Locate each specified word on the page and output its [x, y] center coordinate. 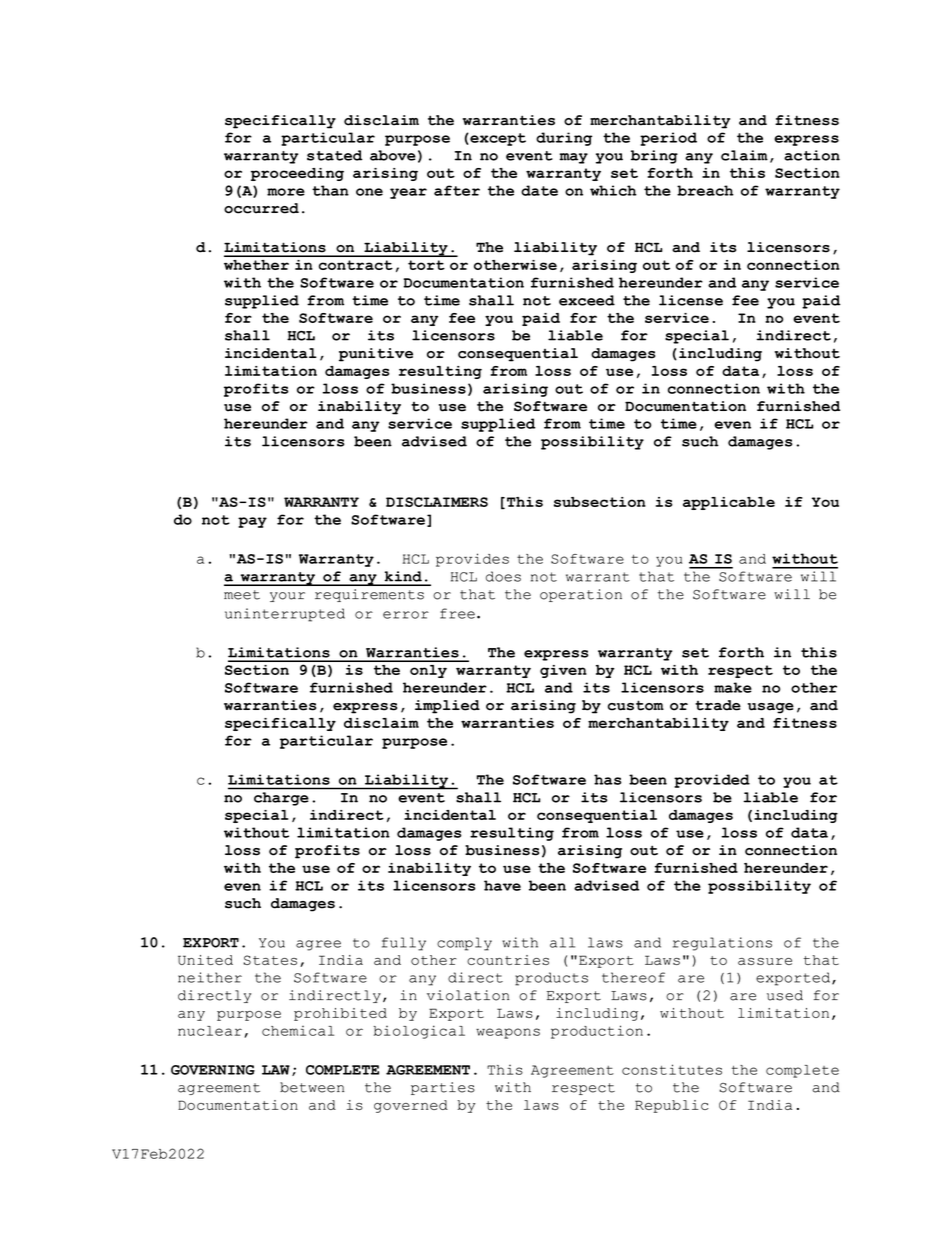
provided [712, 781]
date [539, 190]
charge [281, 799]
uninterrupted [285, 615]
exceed [587, 300]
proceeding [297, 174]
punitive [376, 355]
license [691, 300]
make [733, 687]
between [312, 1087]
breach [705, 190]
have [502, 885]
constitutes [672, 1069]
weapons [508, 1033]
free [457, 613]
